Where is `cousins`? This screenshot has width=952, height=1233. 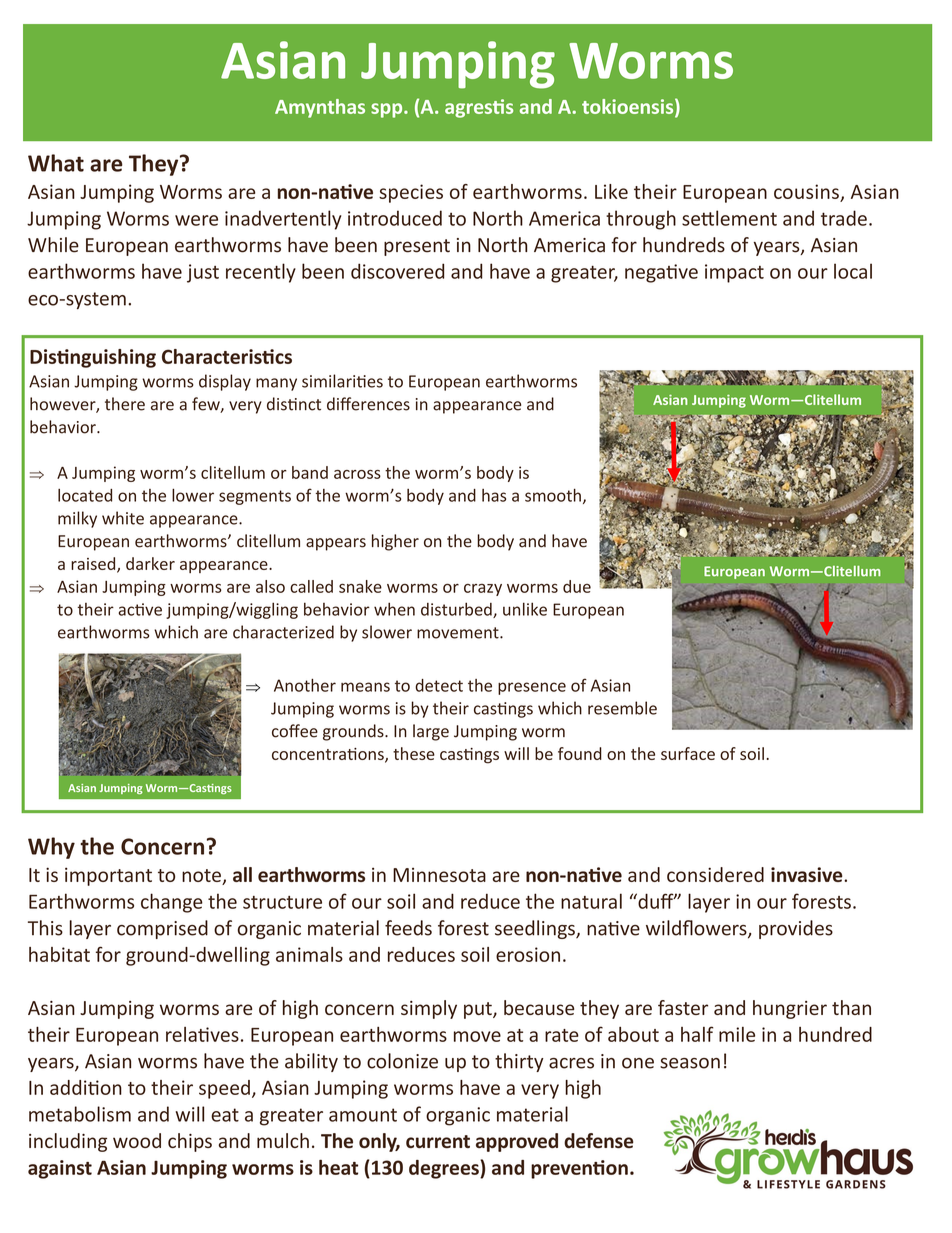 cousins is located at coordinates (806, 191).
